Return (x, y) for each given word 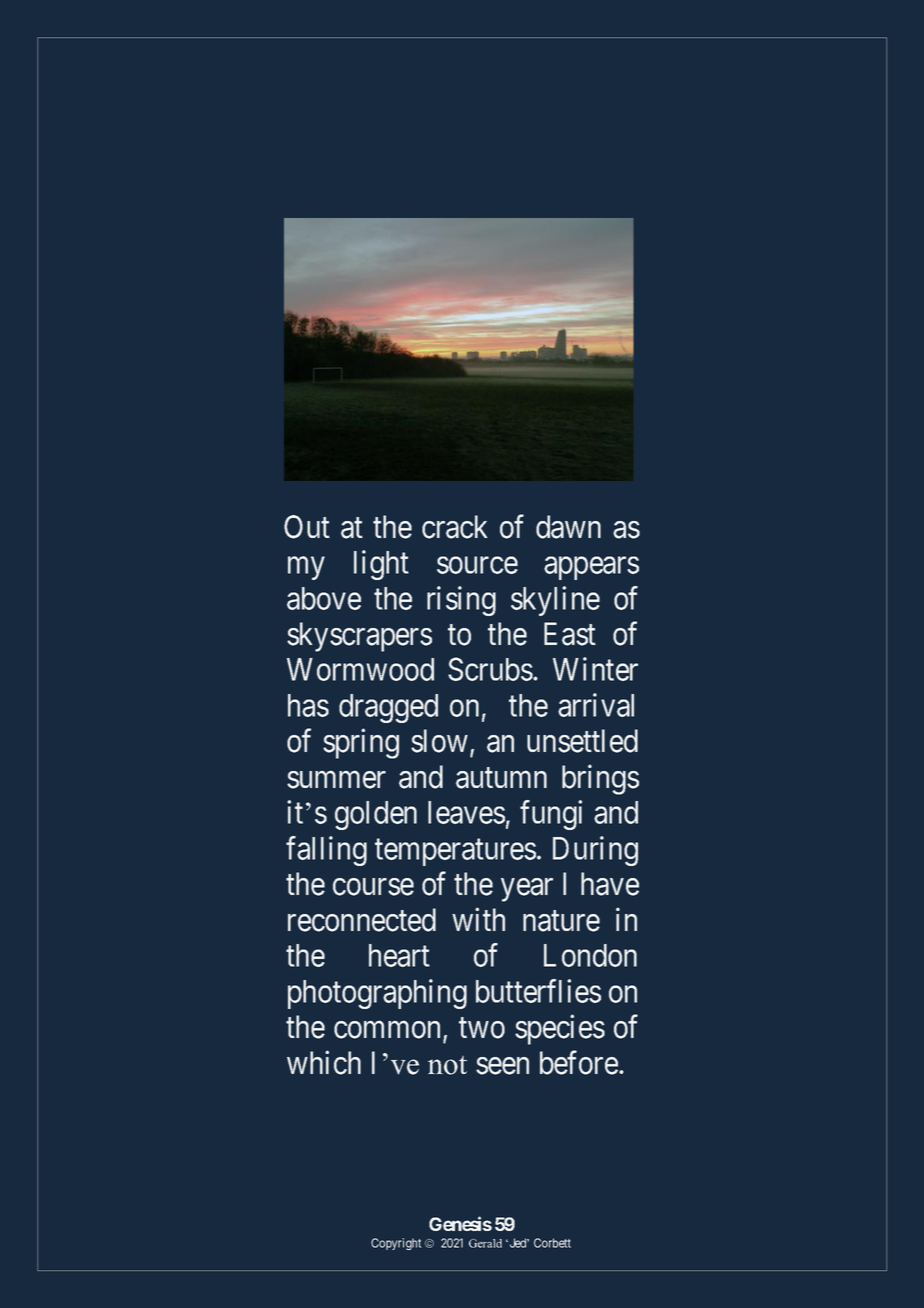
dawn (568, 527)
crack (455, 527)
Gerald (485, 1243)
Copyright (396, 1244)
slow (439, 741)
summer (336, 780)
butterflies (538, 991)
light (381, 565)
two (482, 1028)
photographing (377, 994)
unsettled (582, 741)
